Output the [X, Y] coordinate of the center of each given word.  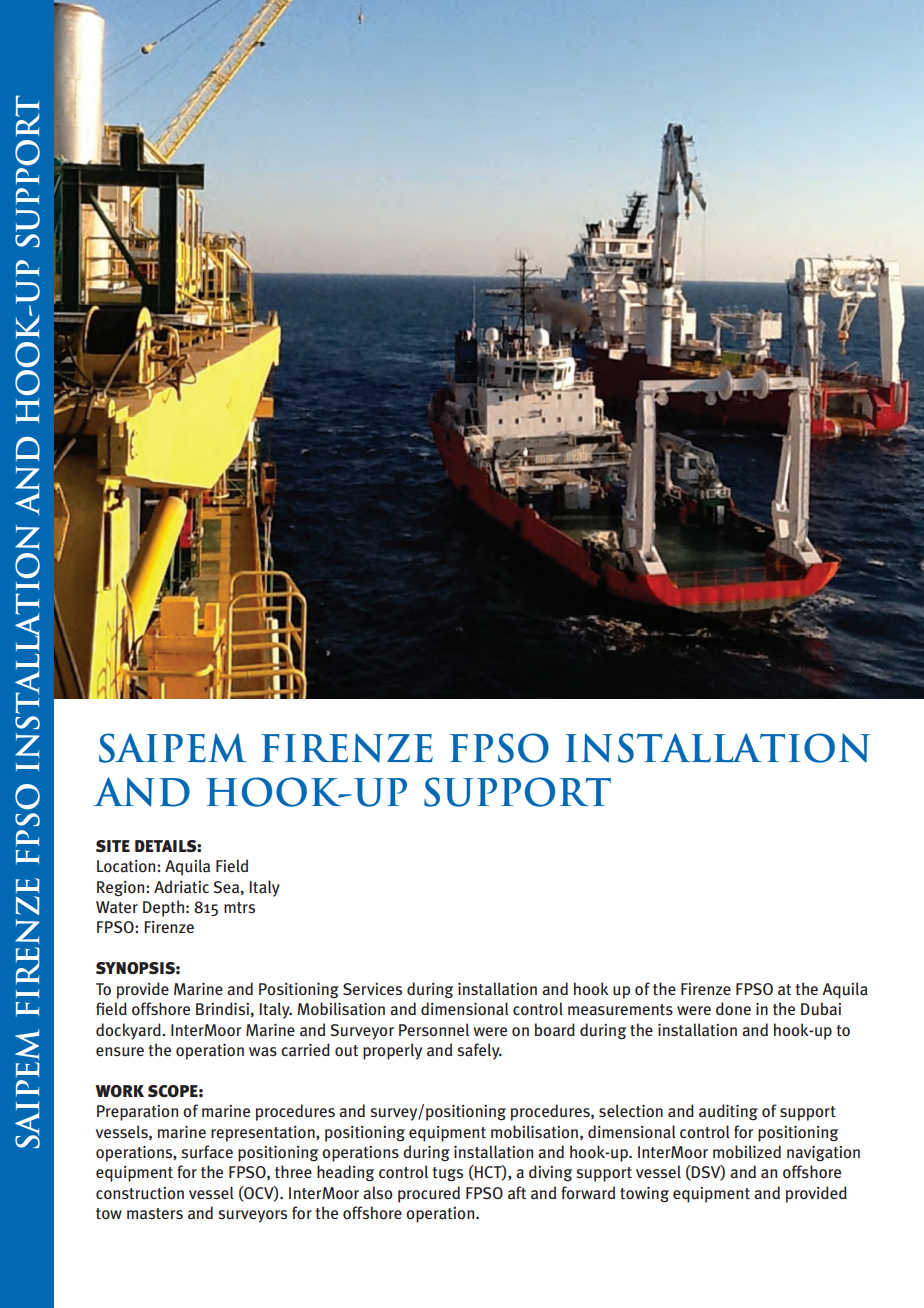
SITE [113, 846]
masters [155, 1214]
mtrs [239, 907]
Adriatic [181, 887]
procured [429, 1194]
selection [631, 1110]
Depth [163, 908]
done [733, 1008]
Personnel [434, 1030]
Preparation [137, 1113]
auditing [728, 1112]
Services [372, 989]
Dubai [821, 1009]
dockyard [129, 1031]
